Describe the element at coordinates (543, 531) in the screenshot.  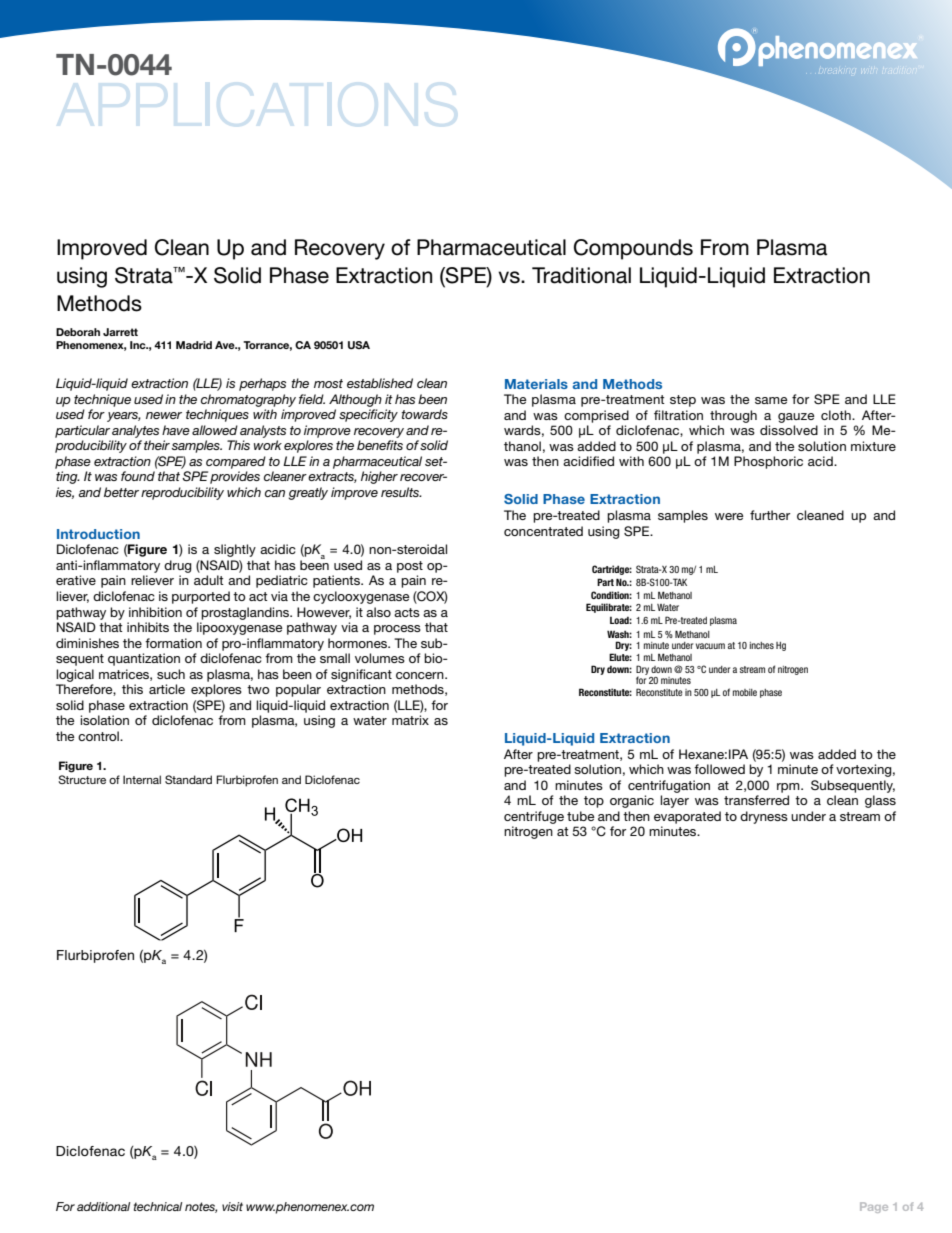
I see `concentrated` at that location.
